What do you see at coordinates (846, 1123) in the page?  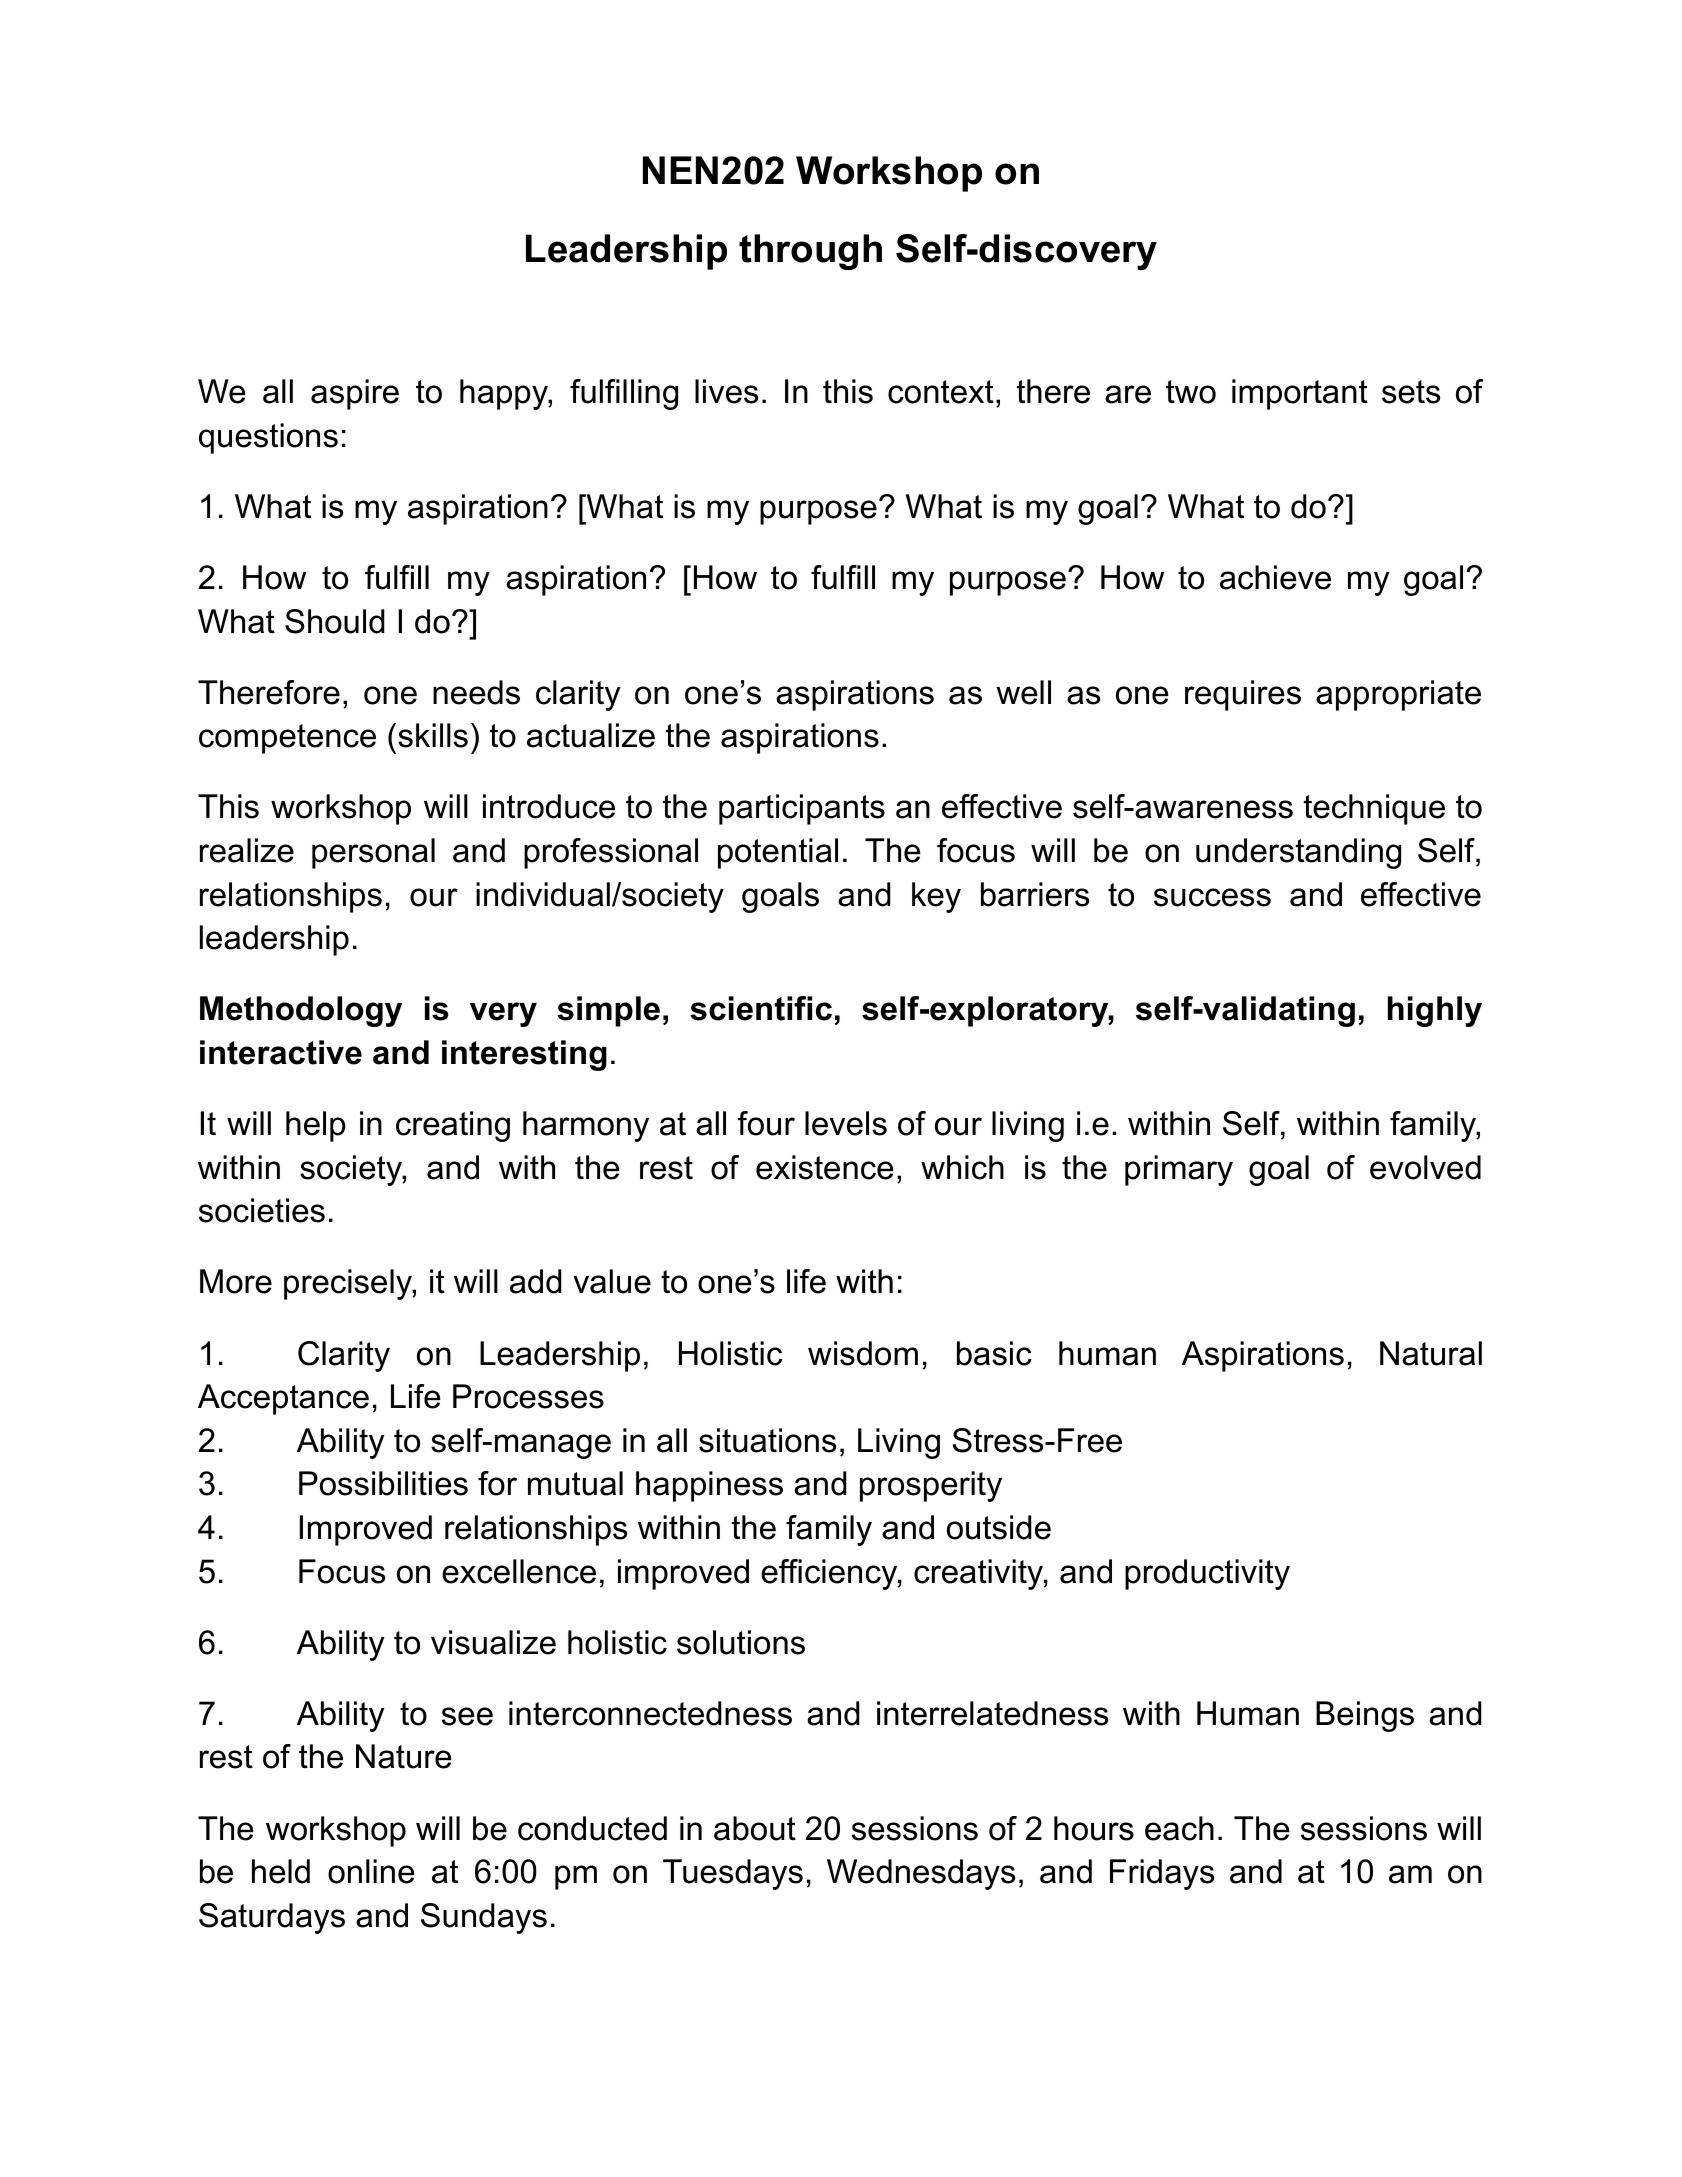 I see `levels` at bounding box center [846, 1123].
